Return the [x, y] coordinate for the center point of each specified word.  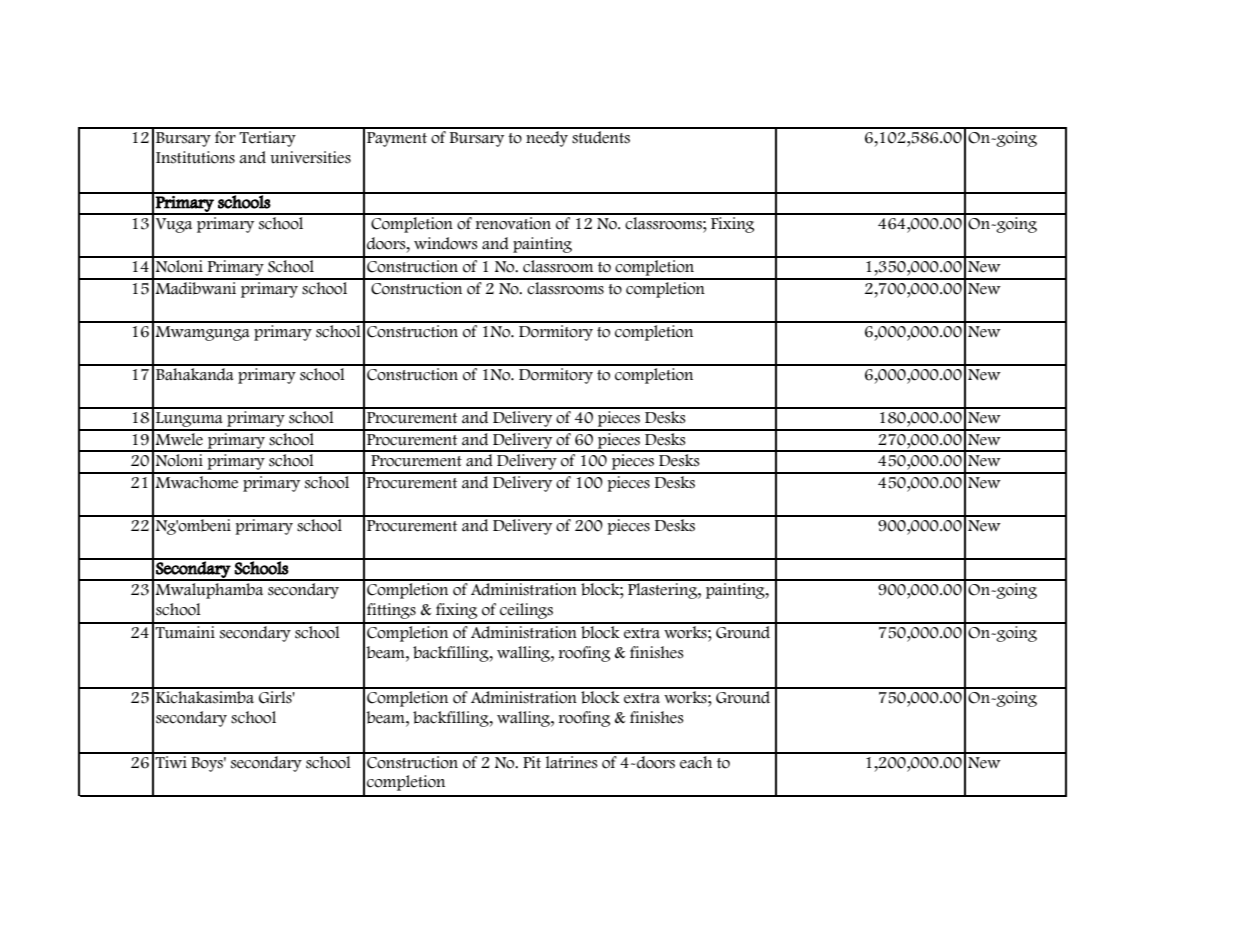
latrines [571, 761]
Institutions [195, 157]
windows [446, 243]
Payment [397, 139]
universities [310, 157]
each [696, 761]
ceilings [526, 611]
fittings [391, 611]
